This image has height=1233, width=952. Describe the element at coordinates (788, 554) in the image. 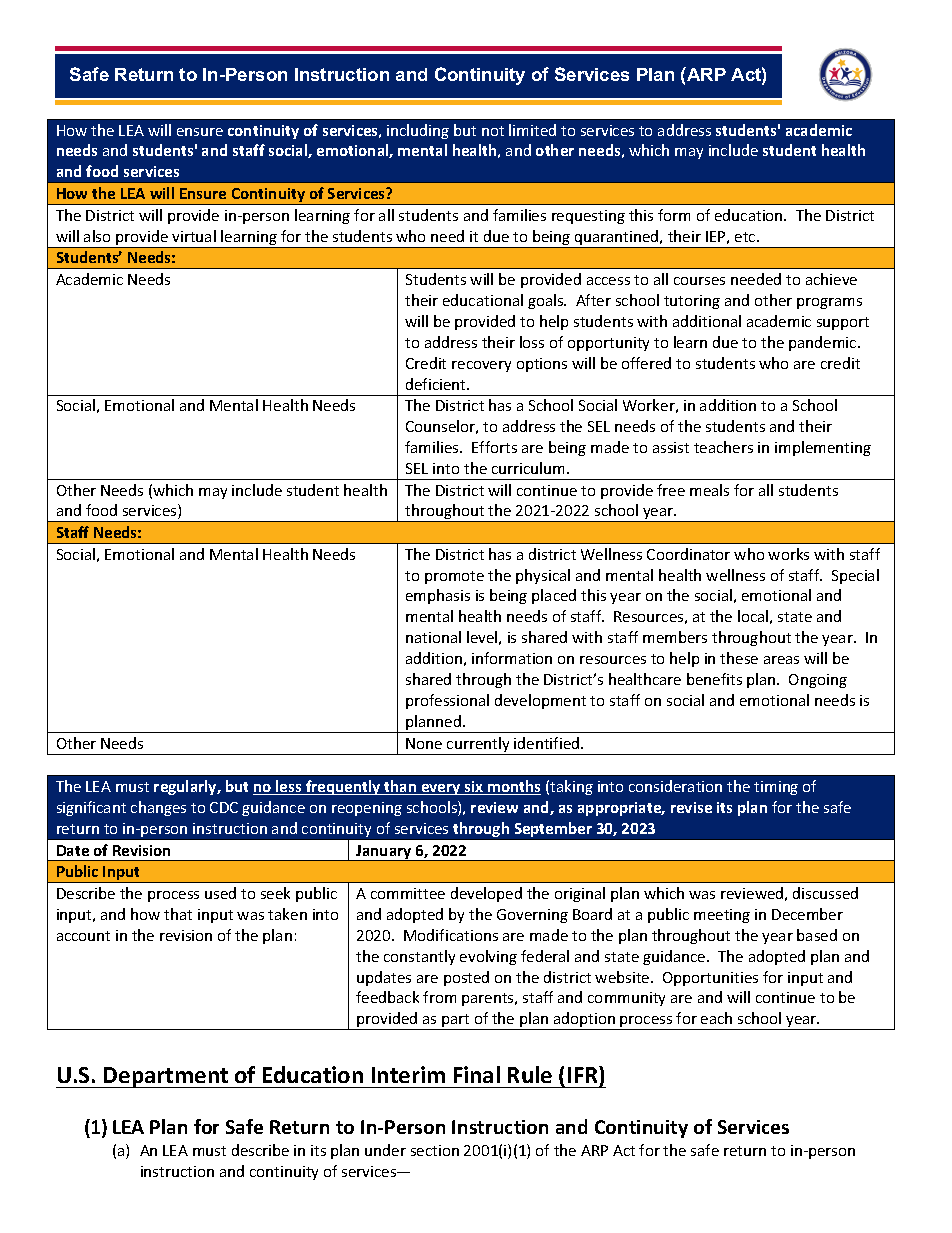

I see `works` at that location.
